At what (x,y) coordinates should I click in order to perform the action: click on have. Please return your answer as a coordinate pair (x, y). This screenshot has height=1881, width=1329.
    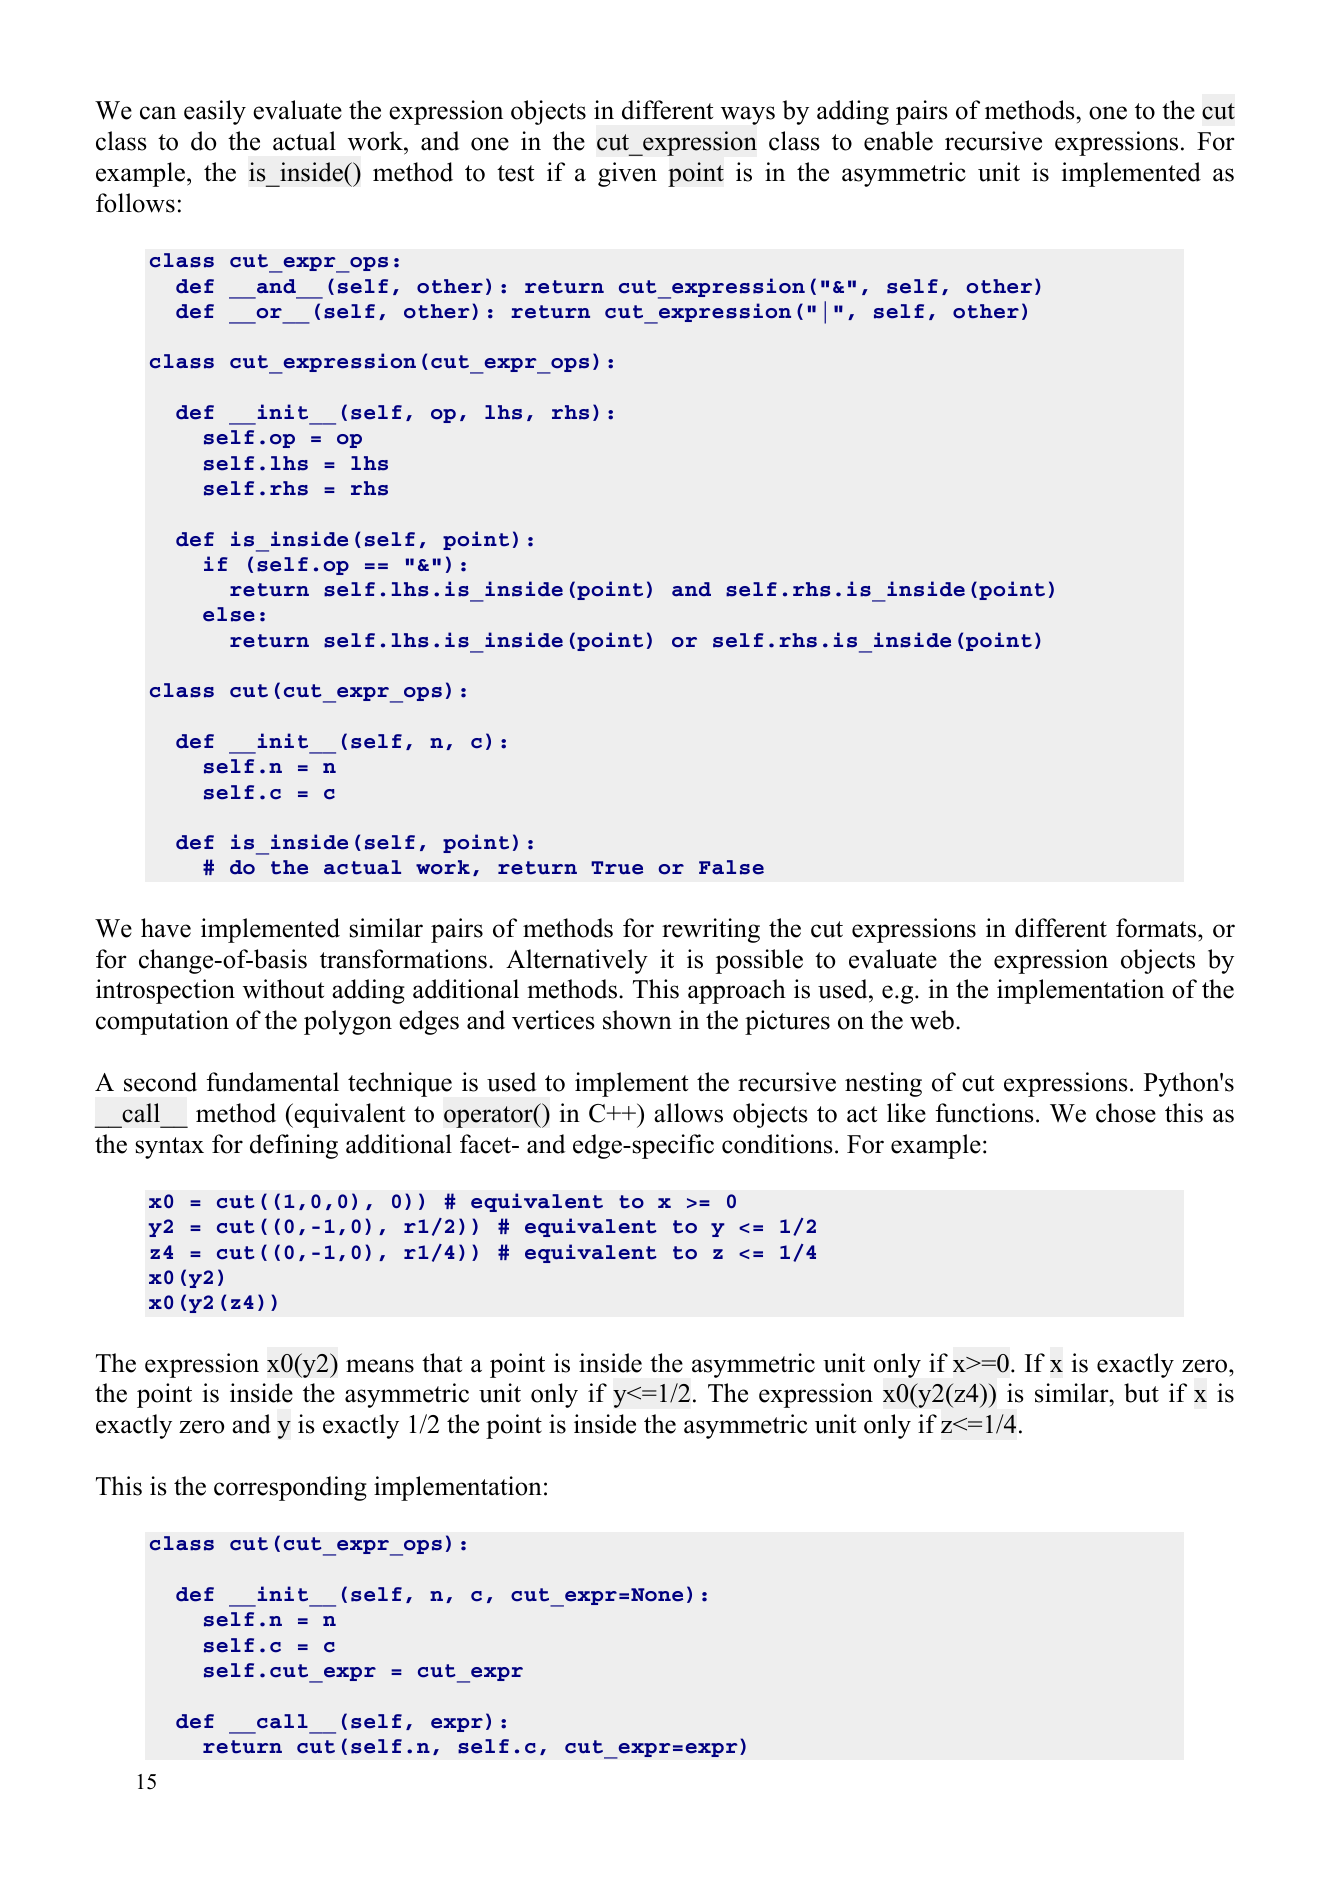
    Looking at the image, I should click on (166, 928).
